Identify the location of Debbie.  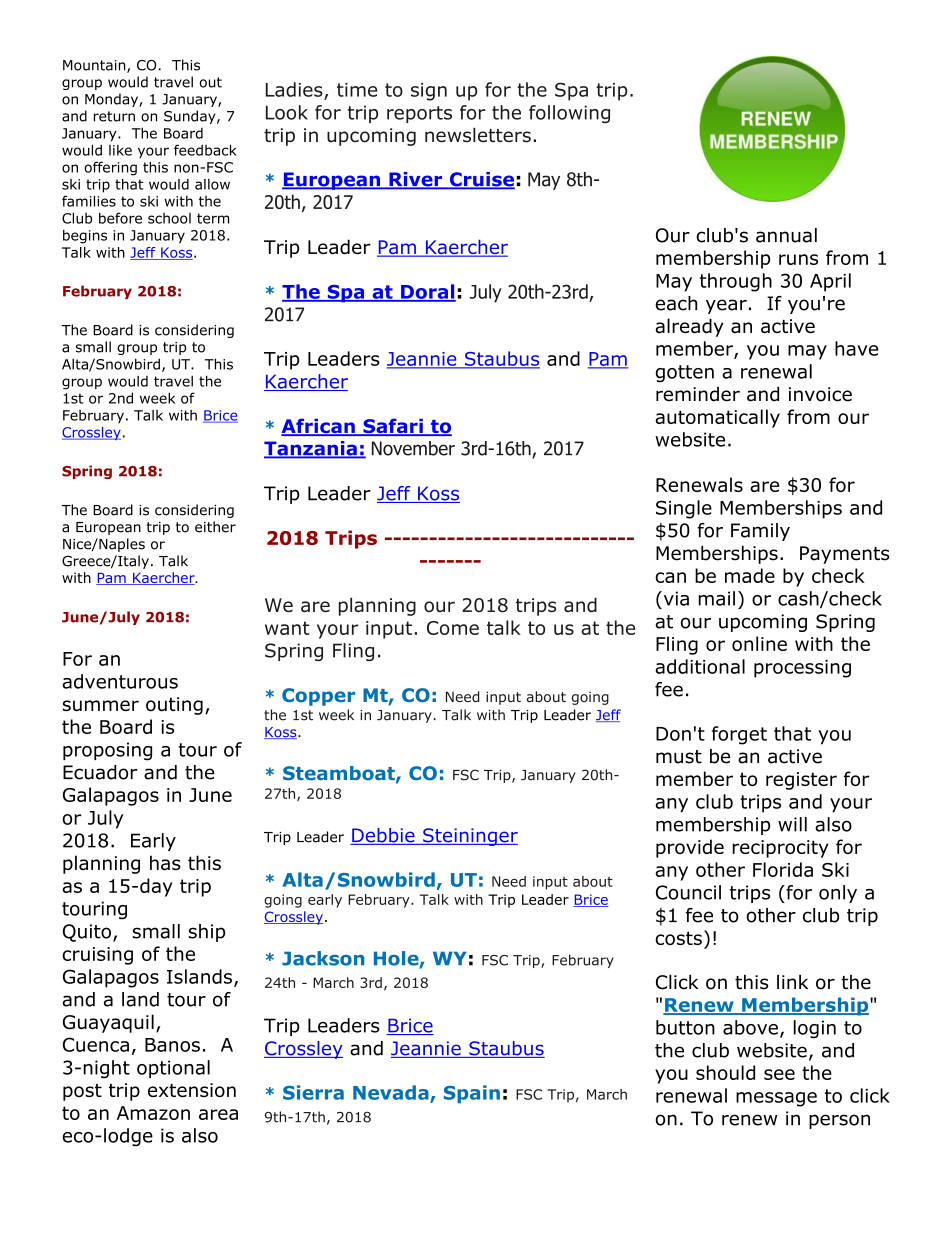
(383, 836).
